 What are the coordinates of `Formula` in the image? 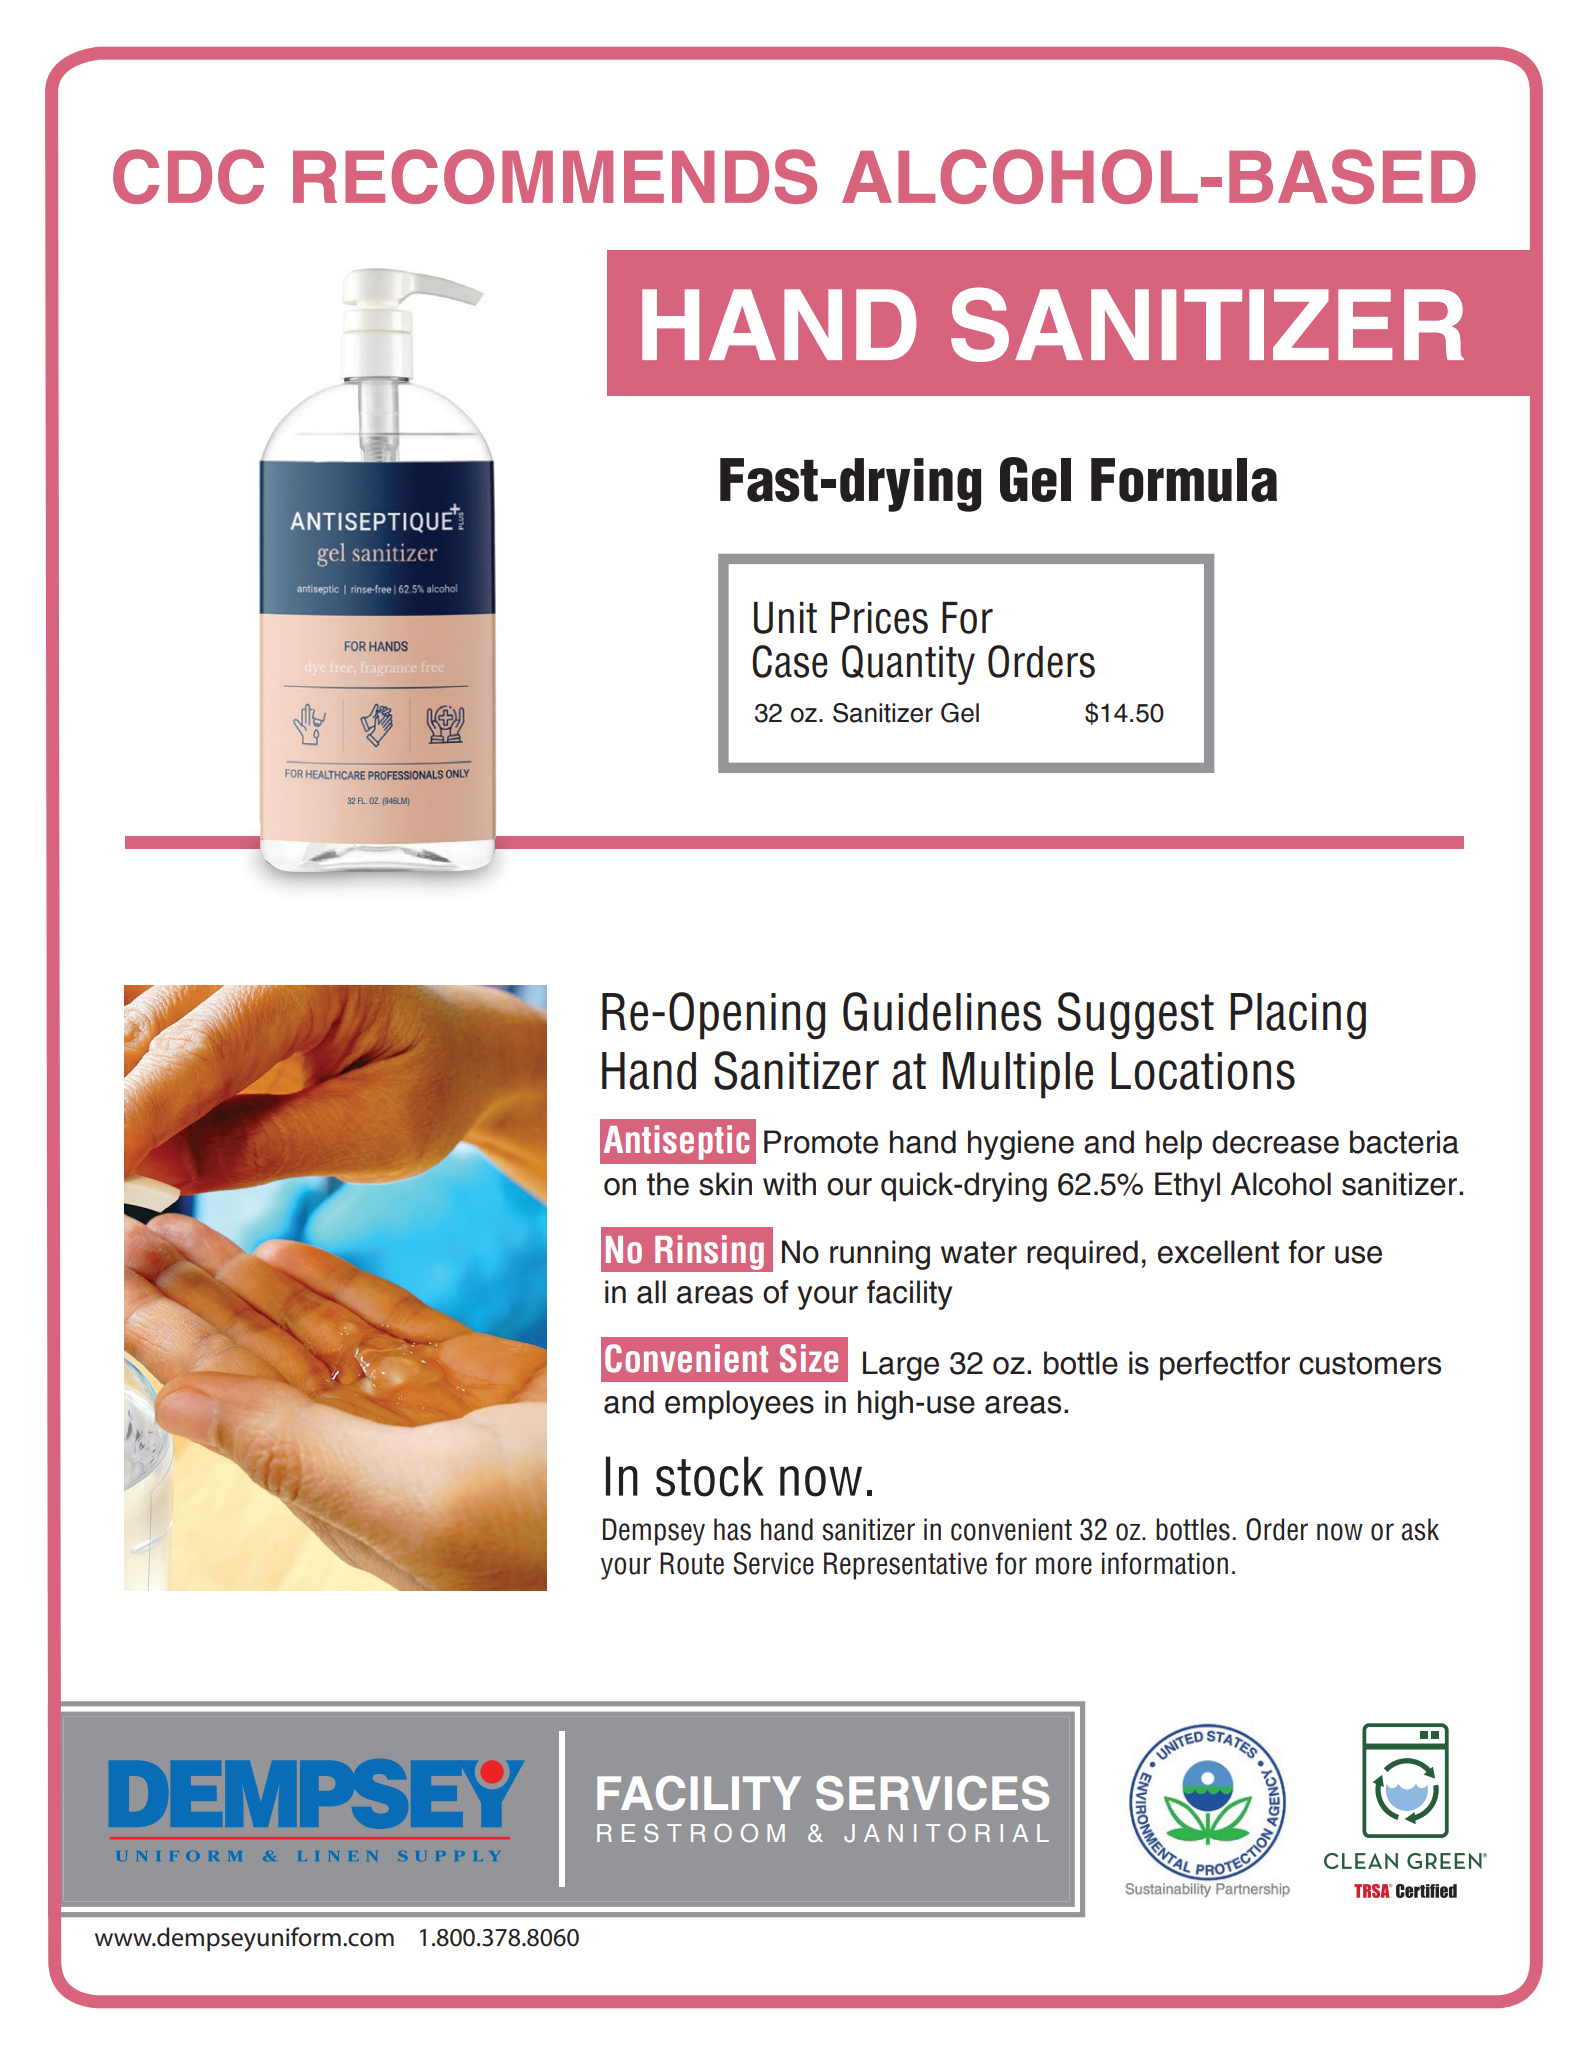 It's located at (1184, 480).
